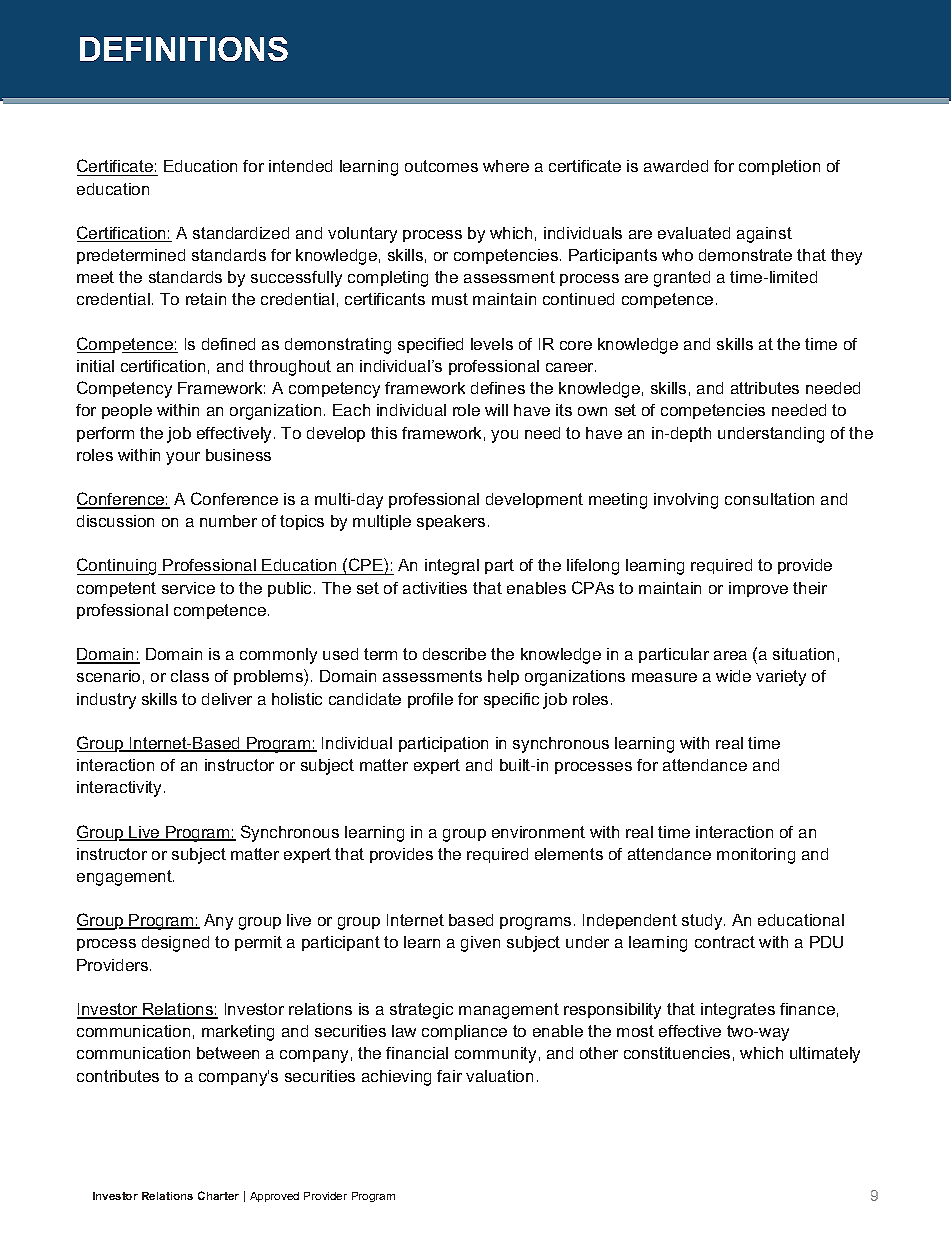 The width and height of the page is (952, 1233). Describe the element at coordinates (538, 832) in the page. I see `environment` at that location.
